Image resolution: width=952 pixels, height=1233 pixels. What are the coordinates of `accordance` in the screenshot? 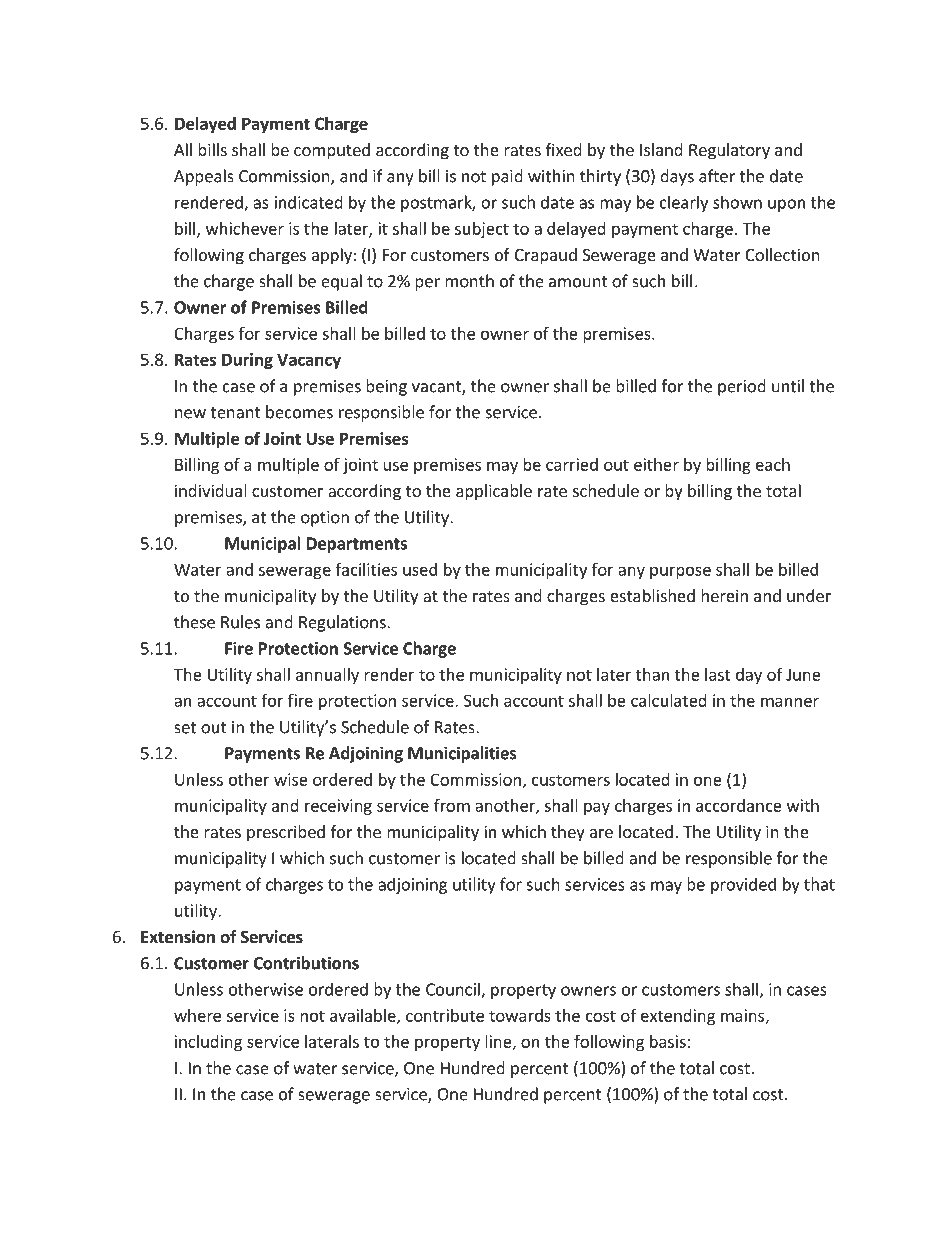 It's located at (739, 805).
